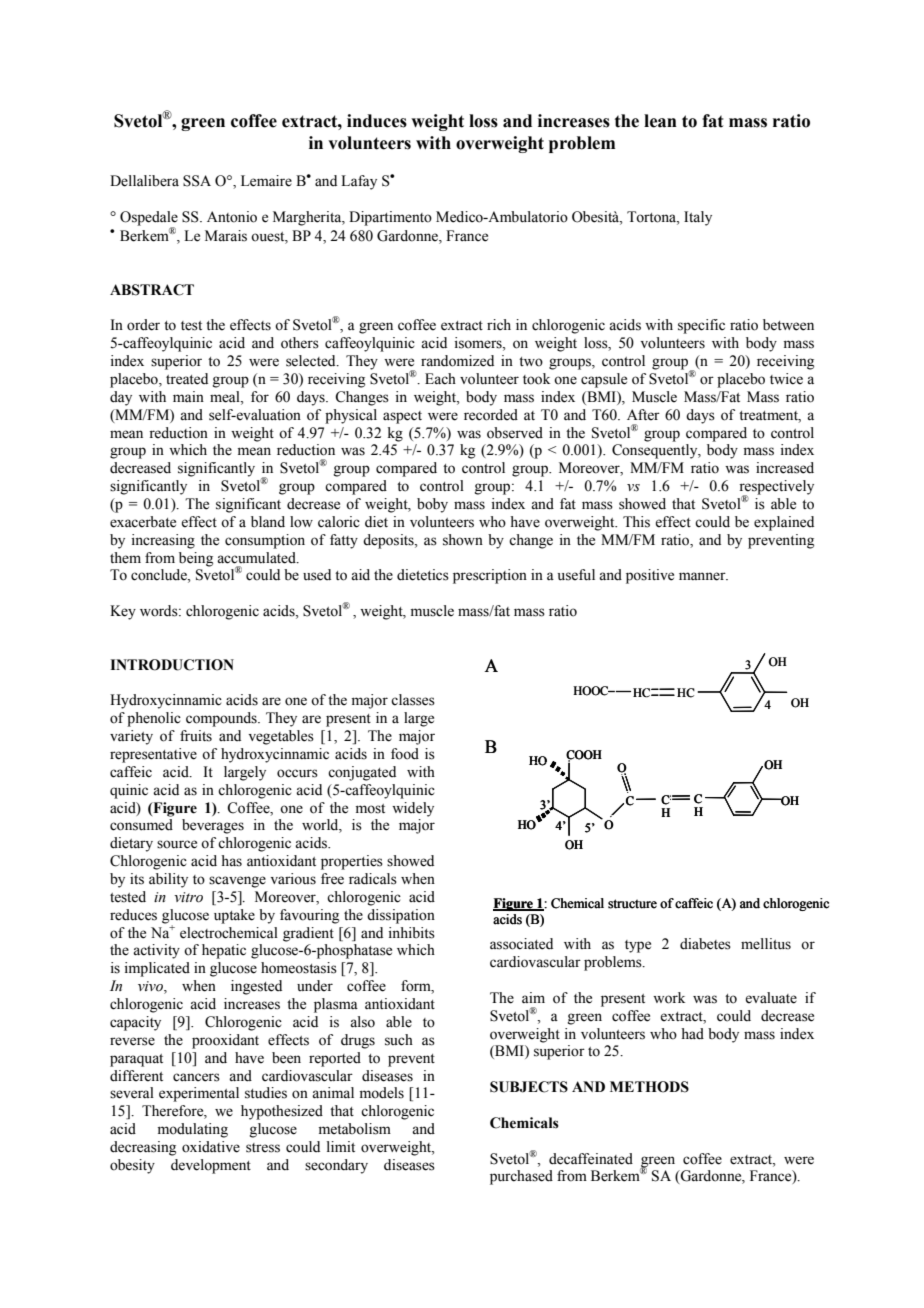 Image resolution: width=924 pixels, height=1308 pixels. Describe the element at coordinates (703, 576) in the screenshot. I see `manner` at that location.
